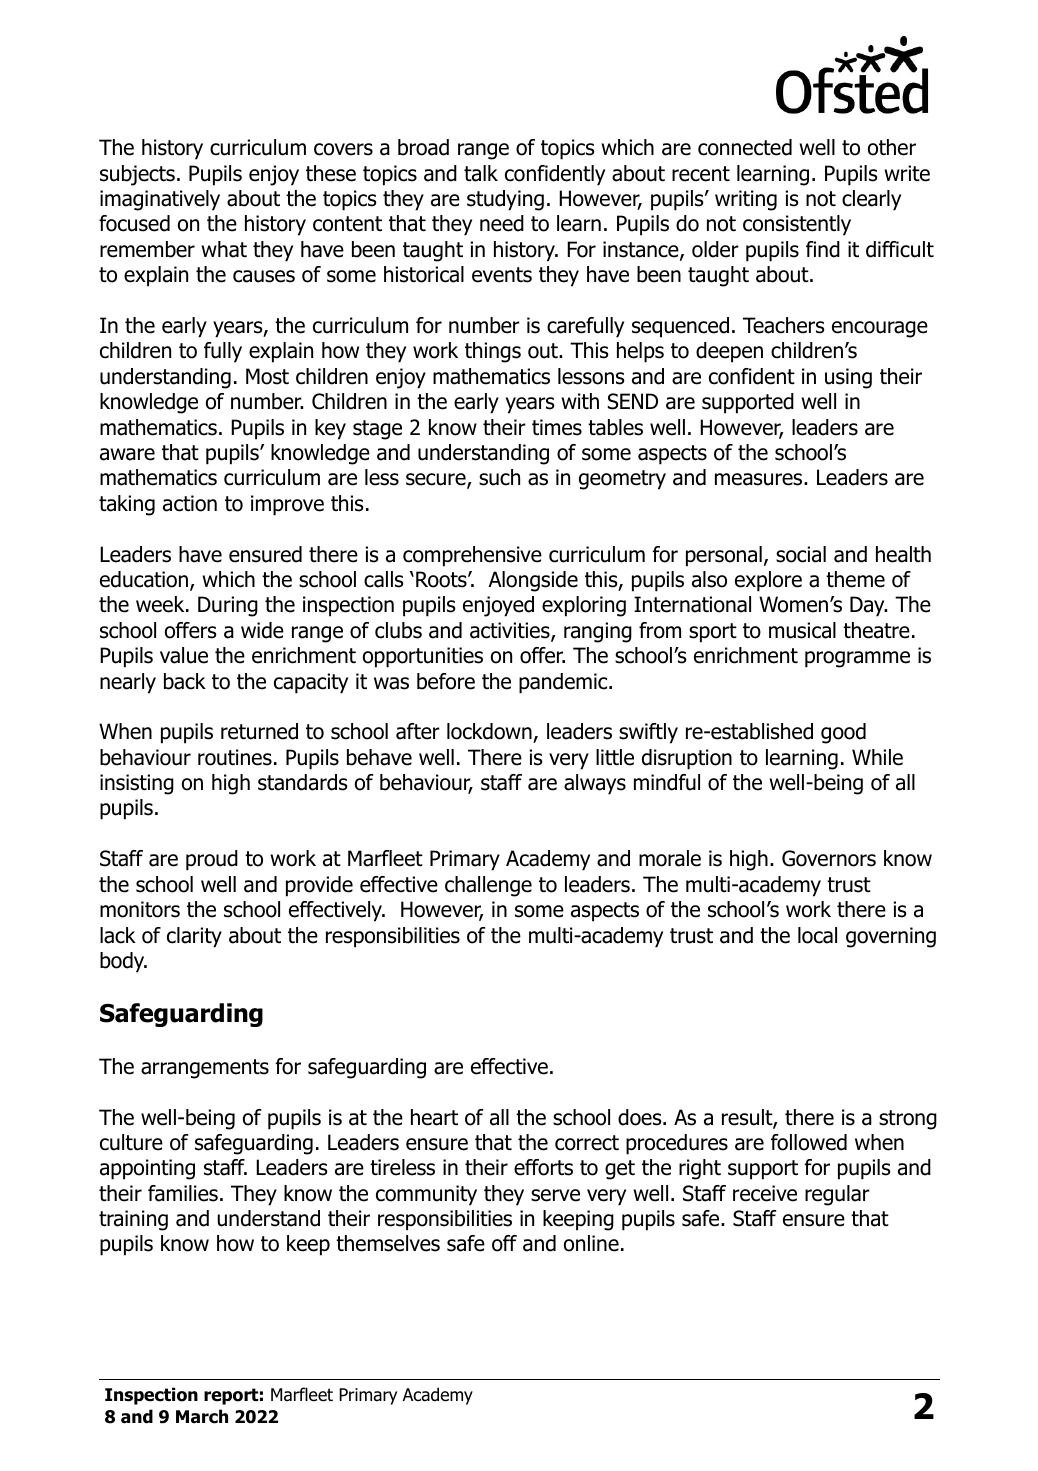 The height and width of the screenshot is (1471, 1038). What do you see at coordinates (843, 733) in the screenshot?
I see `good` at bounding box center [843, 733].
